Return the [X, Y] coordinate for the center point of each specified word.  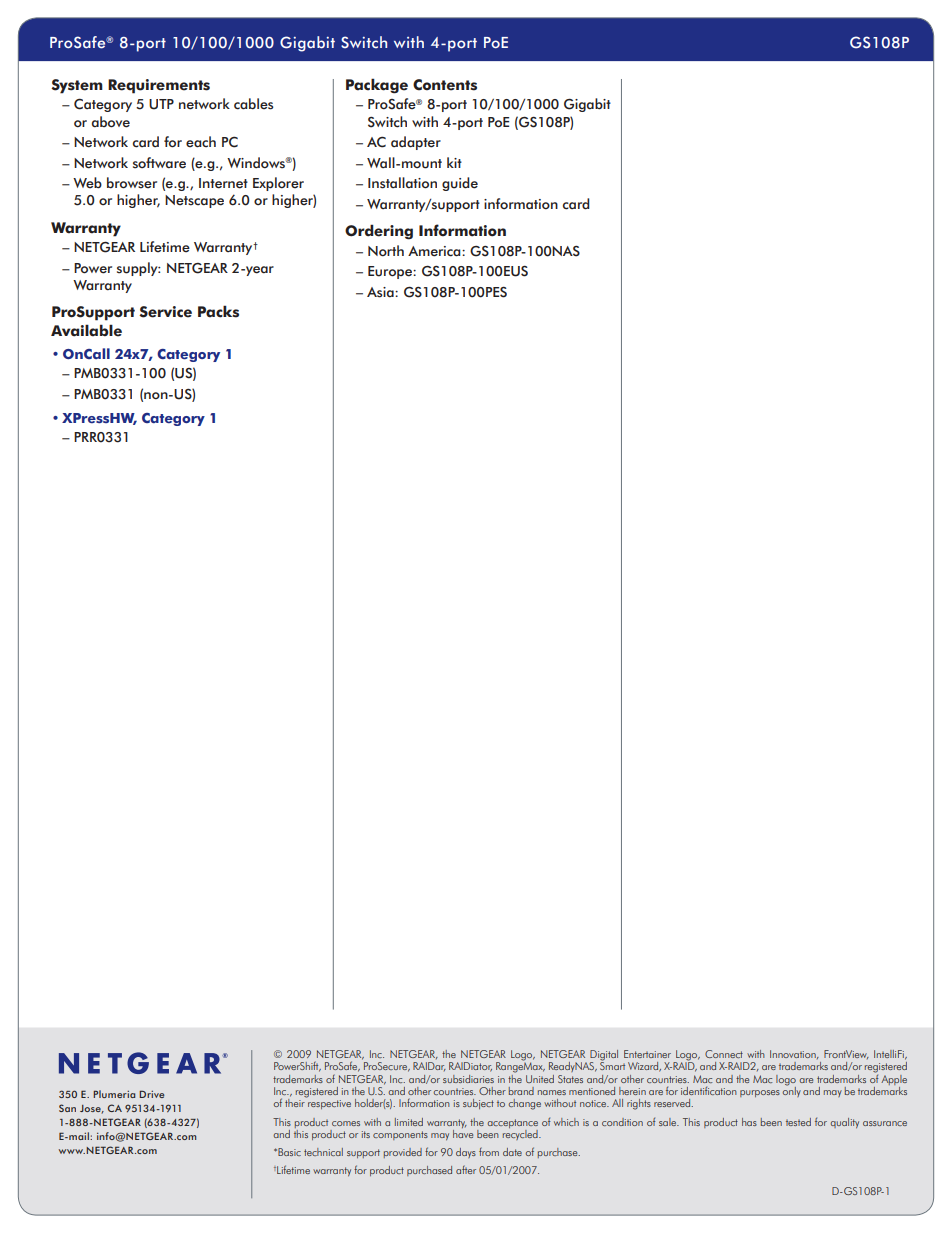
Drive [151, 1094]
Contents [445, 85]
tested [798, 1122]
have [463, 1132]
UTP [161, 104]
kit [454, 162]
